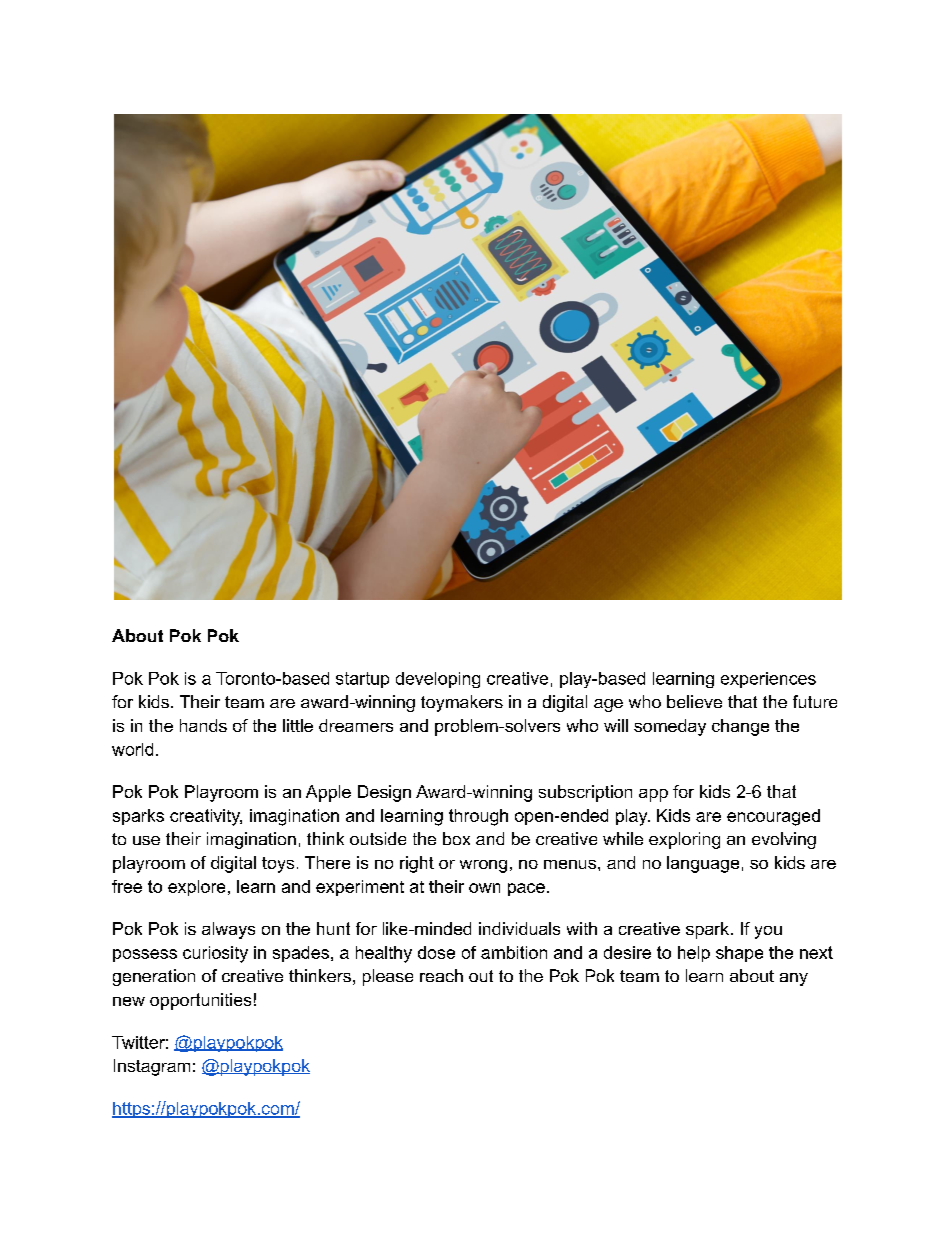  I want to click on developing, so click(438, 680).
